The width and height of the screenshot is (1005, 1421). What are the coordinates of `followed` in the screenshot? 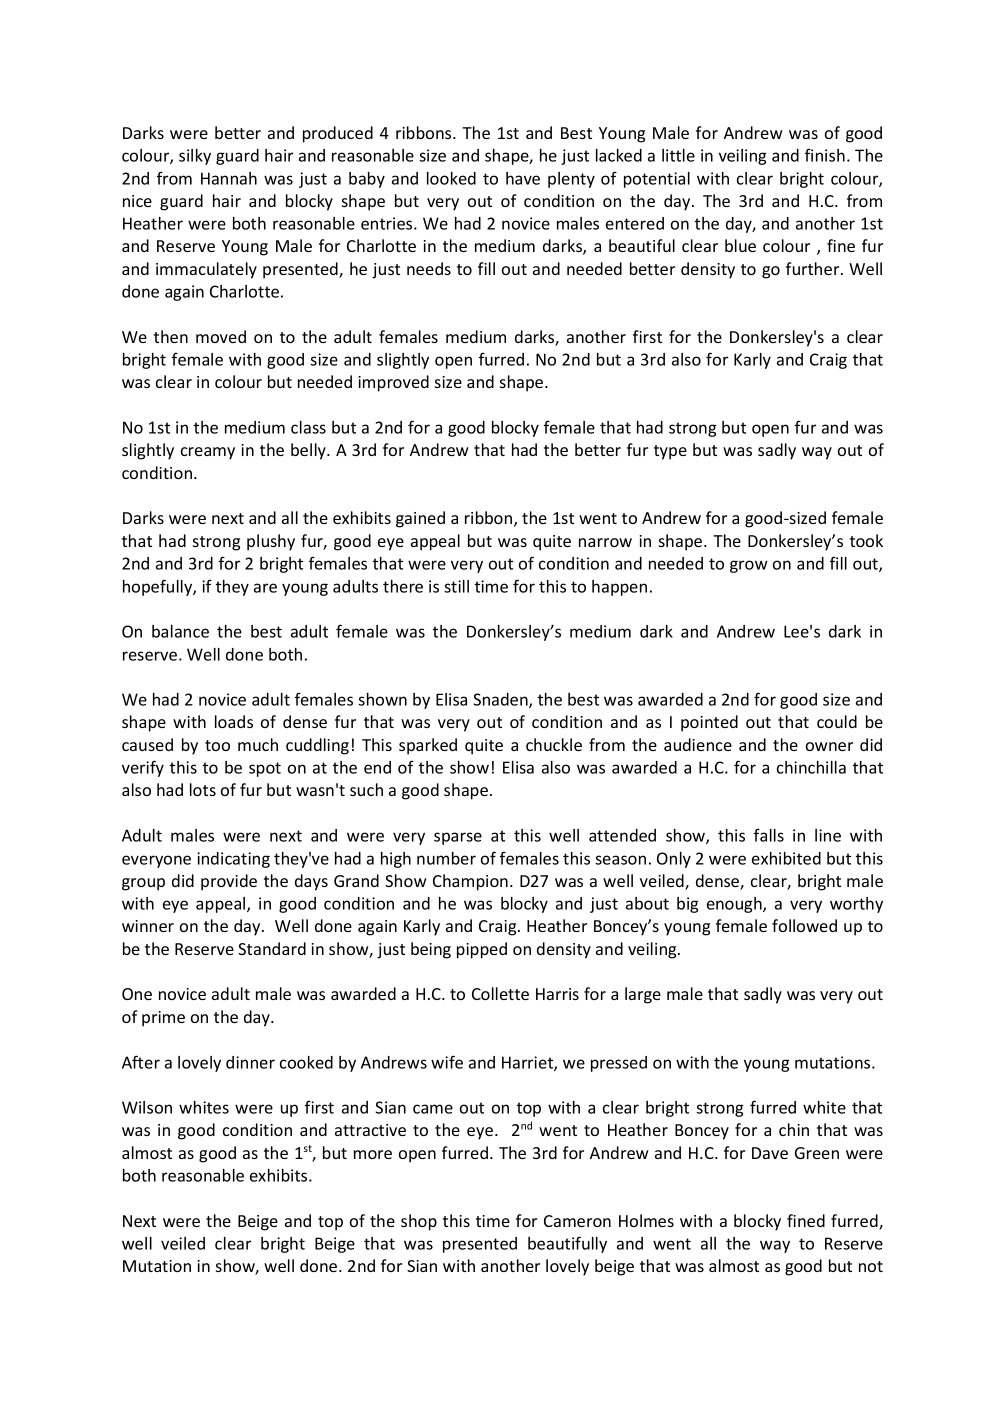 It's located at (804, 925).
